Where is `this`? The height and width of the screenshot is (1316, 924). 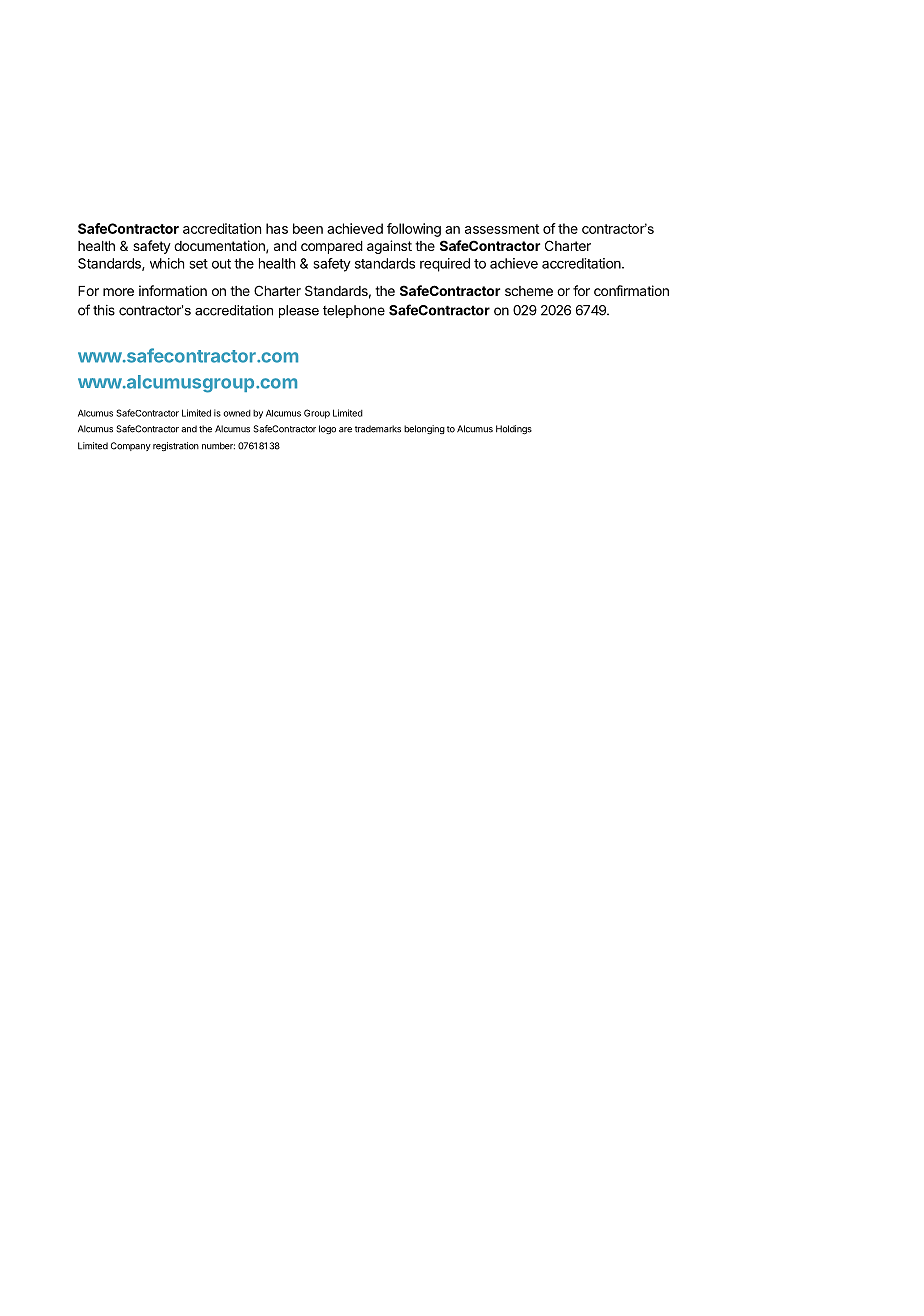
this is located at coordinates (104, 310).
